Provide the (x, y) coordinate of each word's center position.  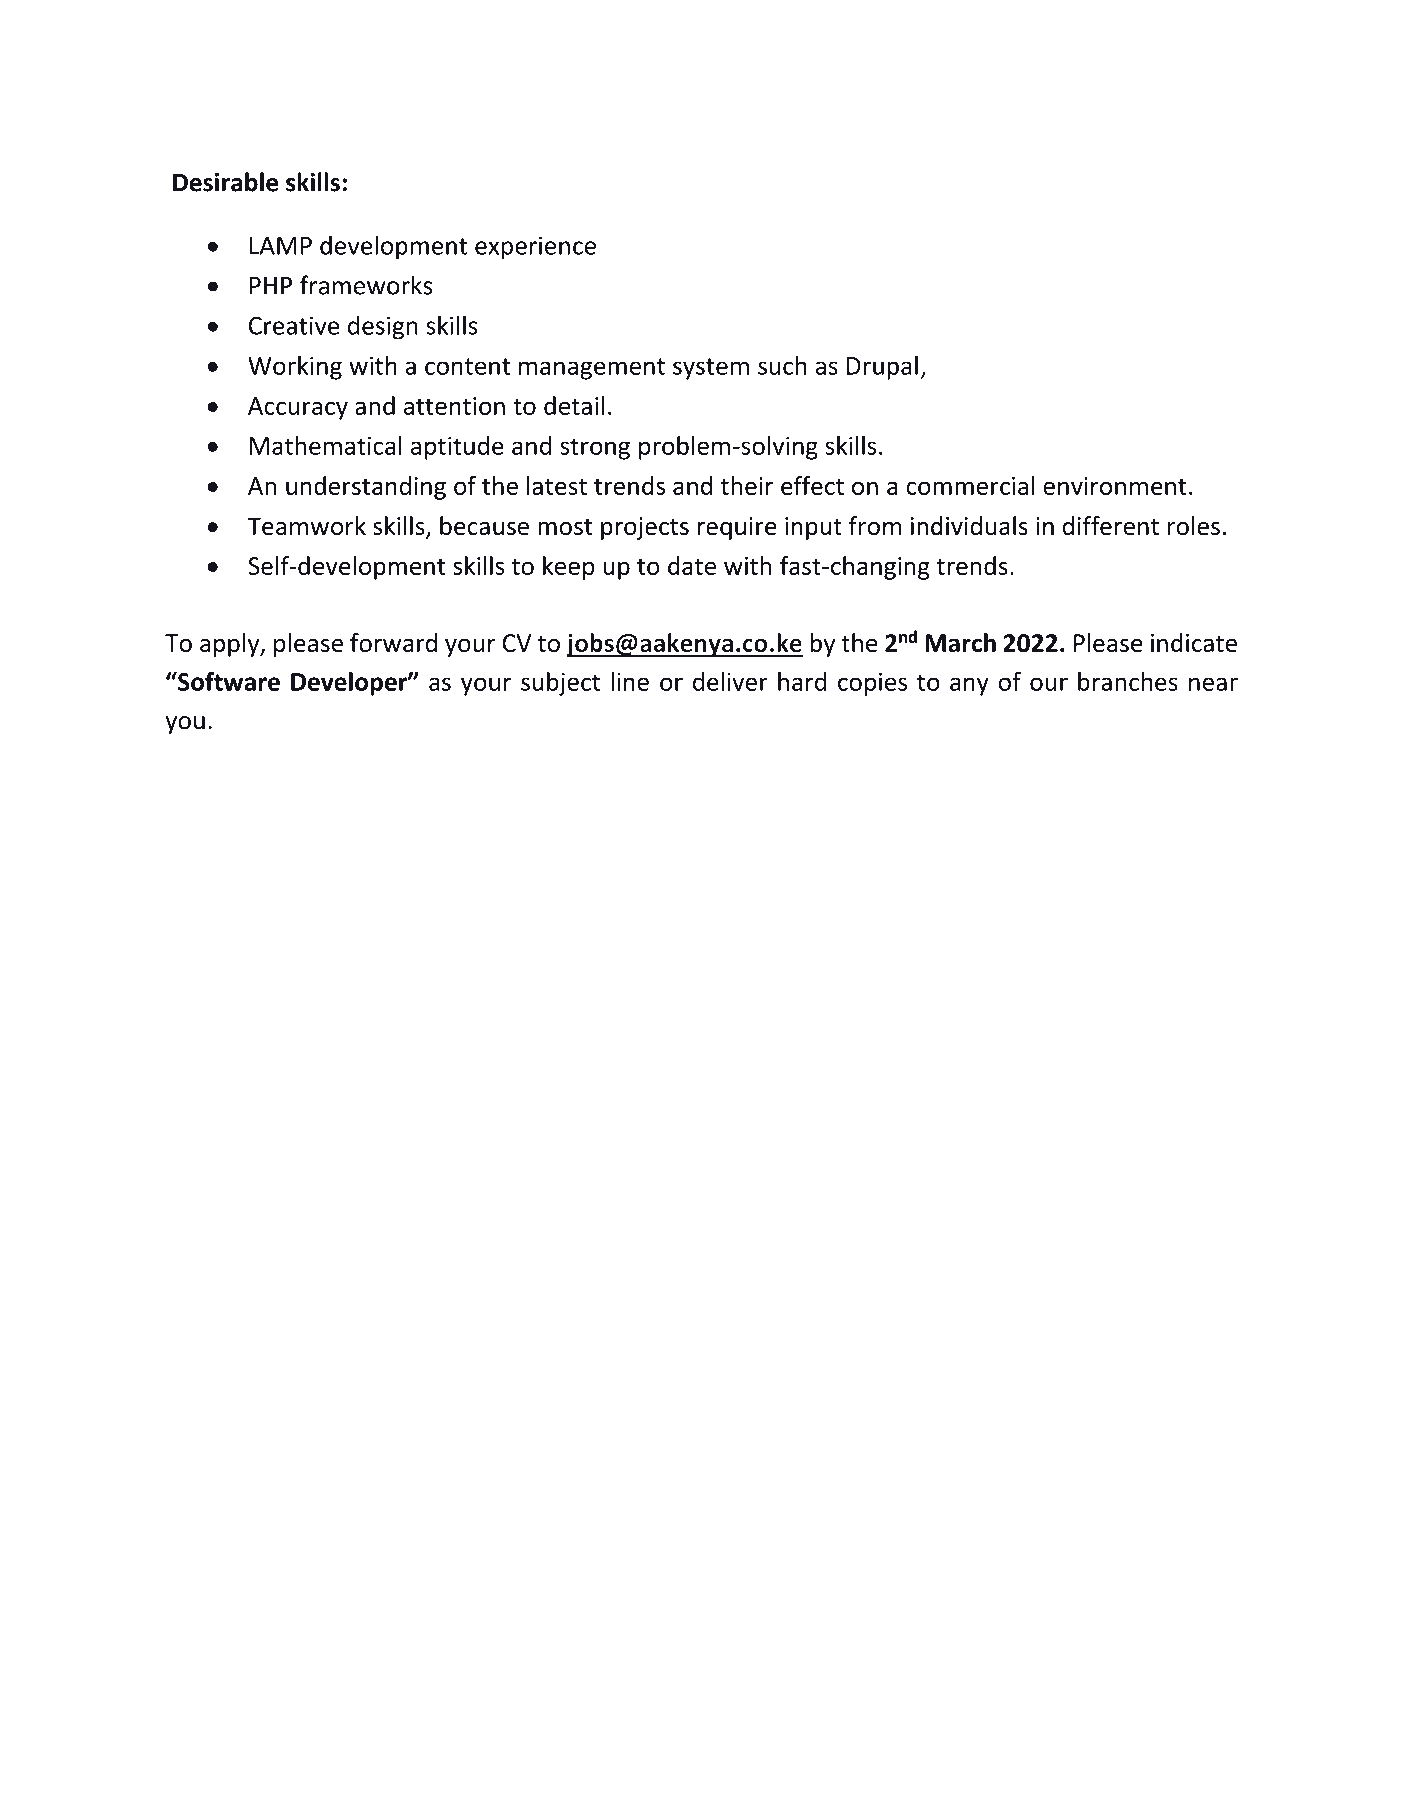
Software (228, 681)
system (711, 369)
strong (595, 449)
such (782, 365)
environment (1115, 486)
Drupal (882, 368)
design (383, 328)
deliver (730, 681)
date (692, 565)
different (1111, 525)
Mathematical (326, 445)
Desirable (225, 182)
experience (535, 248)
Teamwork (307, 525)
